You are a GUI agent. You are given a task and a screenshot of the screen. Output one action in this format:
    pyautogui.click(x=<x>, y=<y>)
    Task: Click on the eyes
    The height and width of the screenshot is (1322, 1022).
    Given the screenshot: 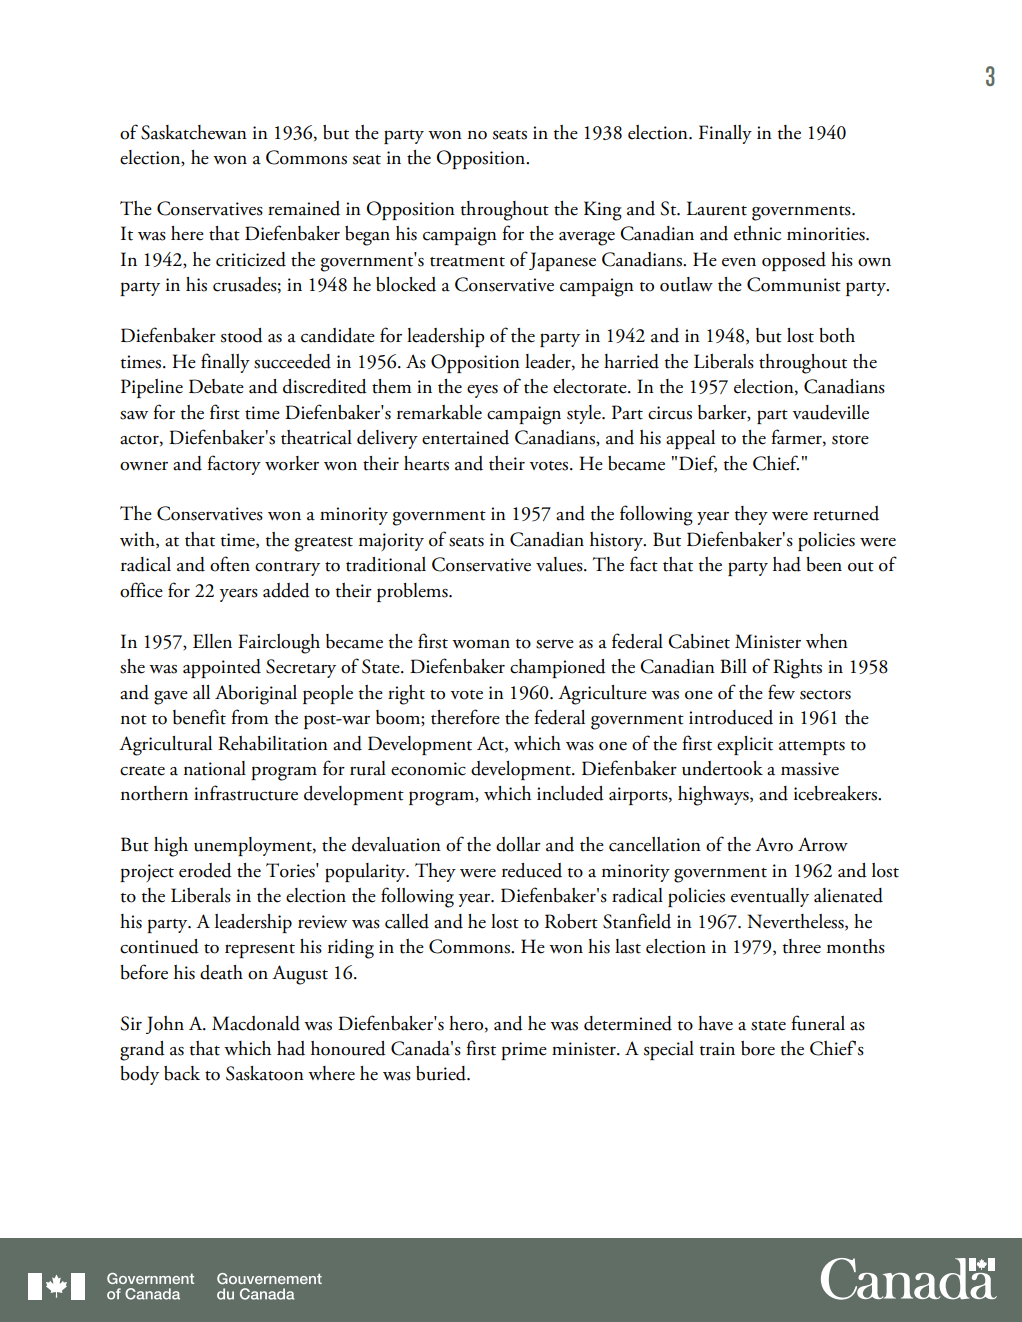 What is the action you would take?
    pyautogui.click(x=482, y=391)
